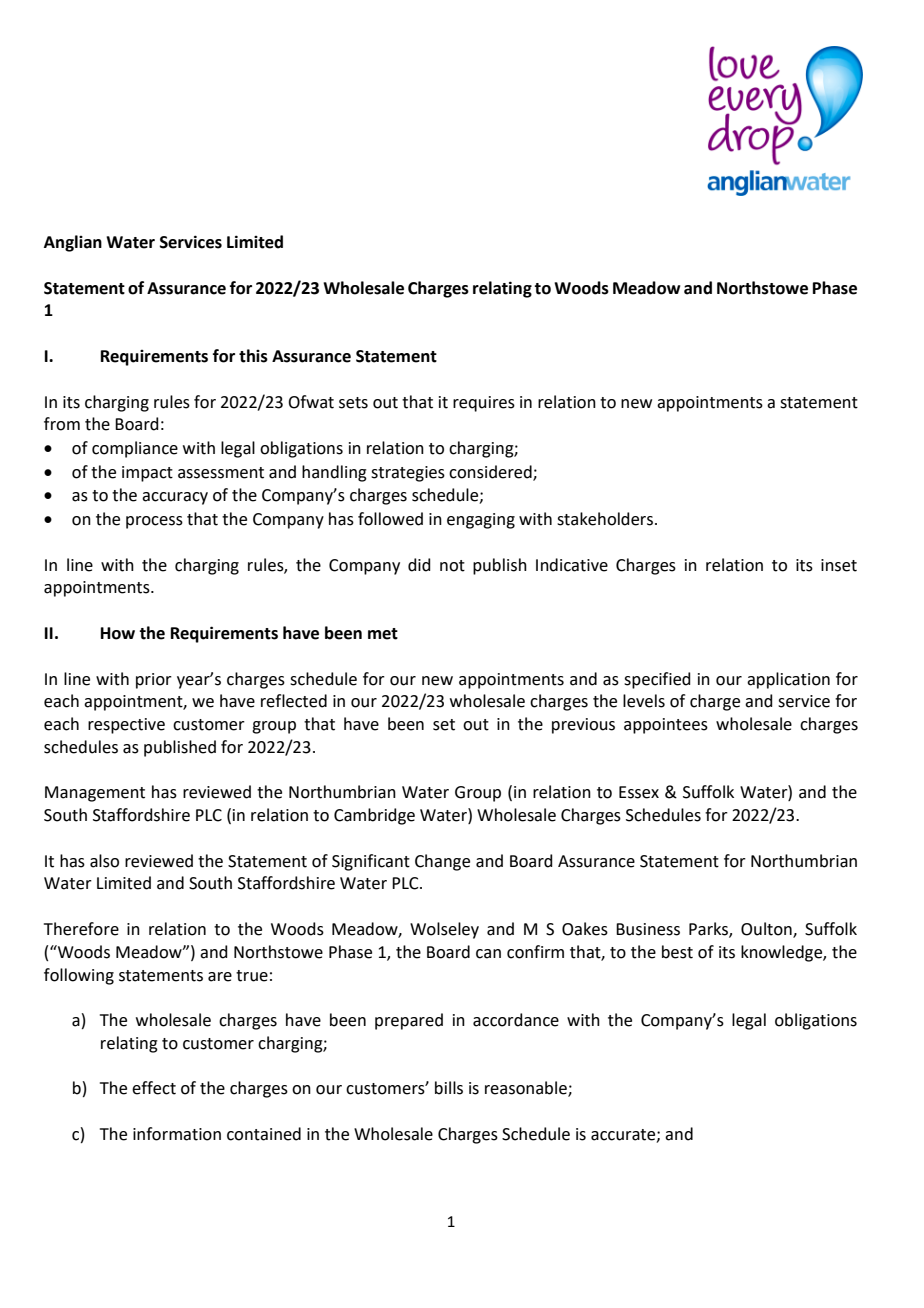 The height and width of the document is (1308, 924). Describe the element at coordinates (154, 1088) in the document. I see `effect` at that location.
